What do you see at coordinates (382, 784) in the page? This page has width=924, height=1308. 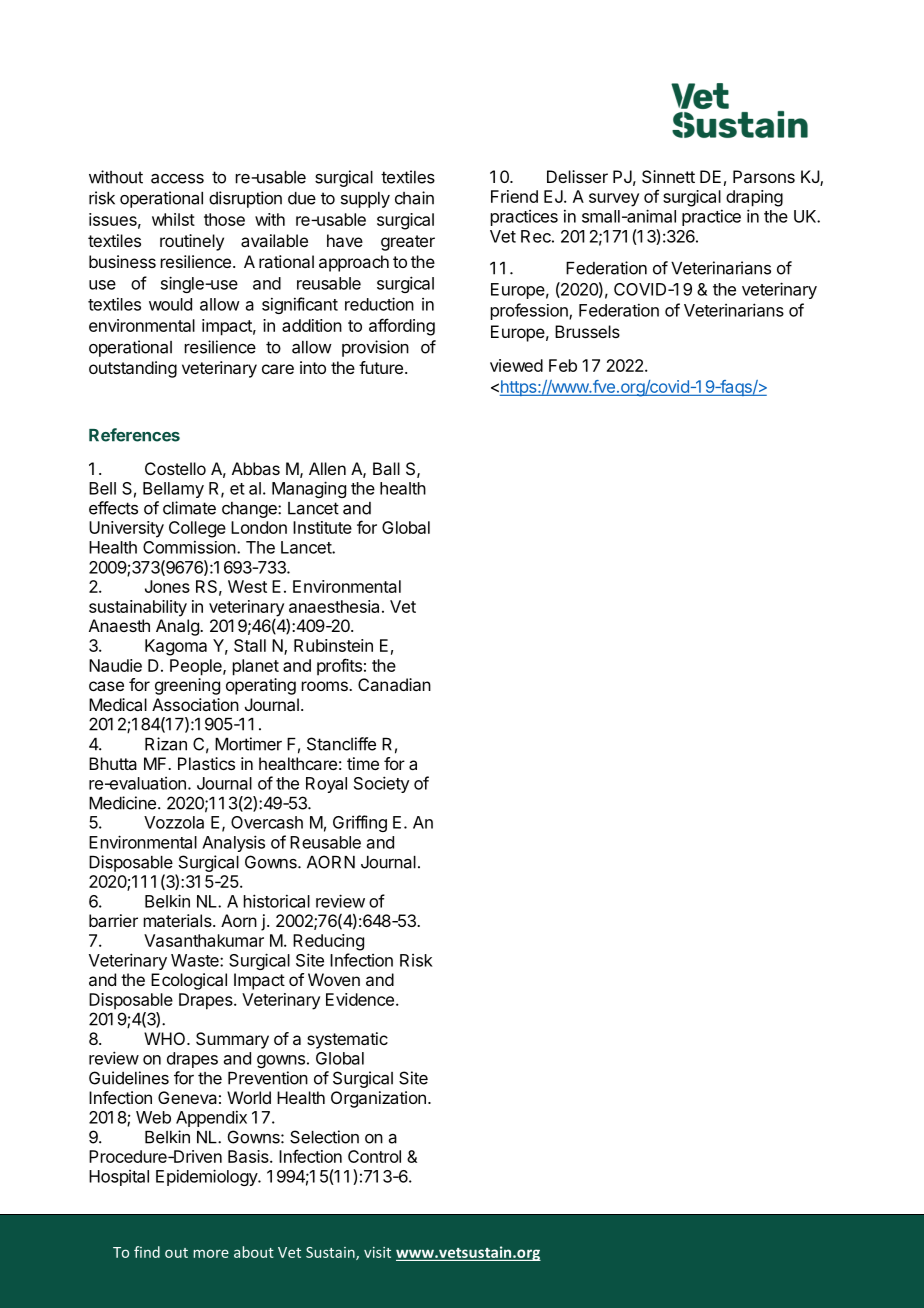 I see `Society` at bounding box center [382, 784].
